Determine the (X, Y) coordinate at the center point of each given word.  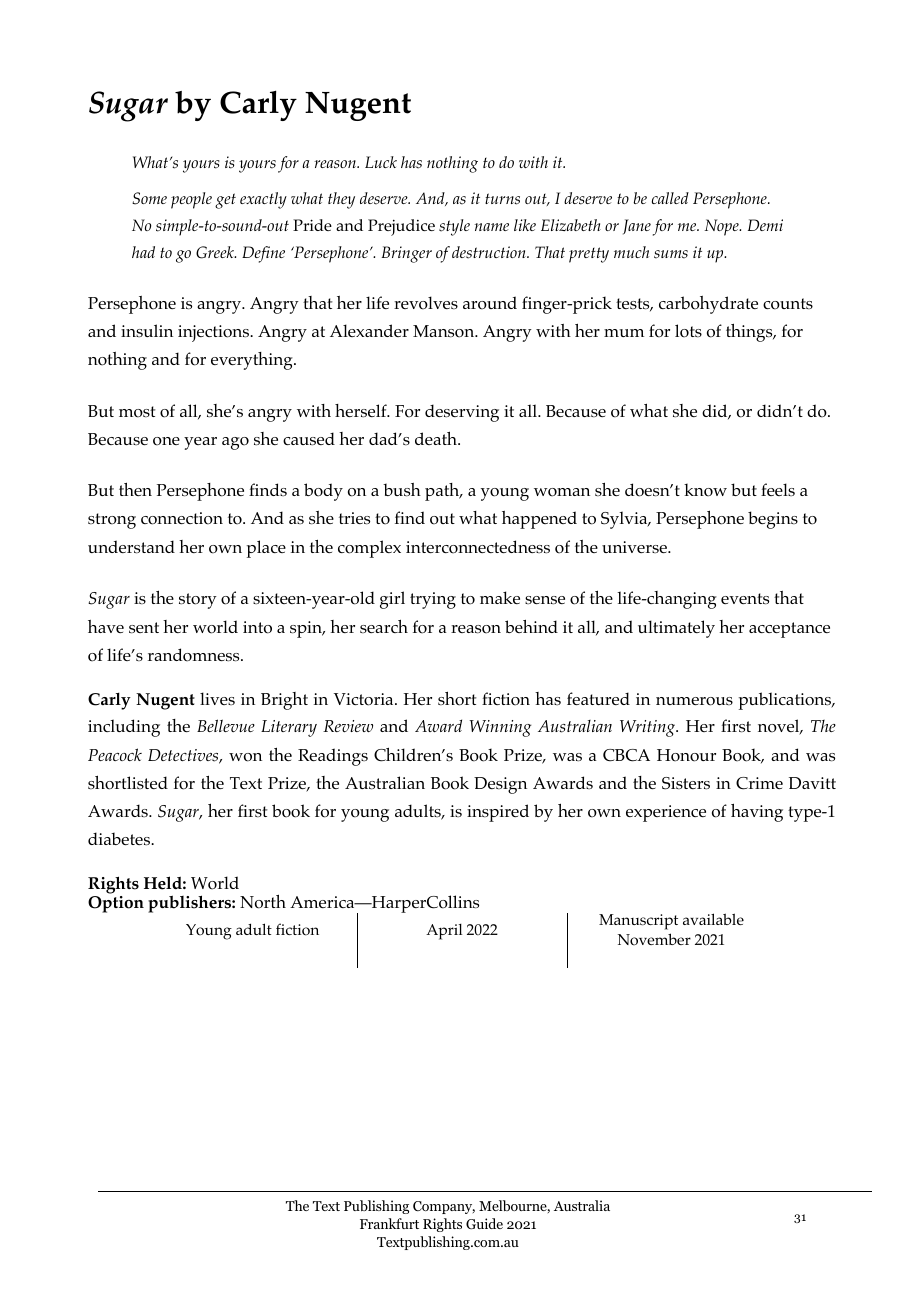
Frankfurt (389, 1223)
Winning (500, 728)
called (670, 198)
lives (217, 698)
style (454, 227)
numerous (694, 701)
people (191, 200)
